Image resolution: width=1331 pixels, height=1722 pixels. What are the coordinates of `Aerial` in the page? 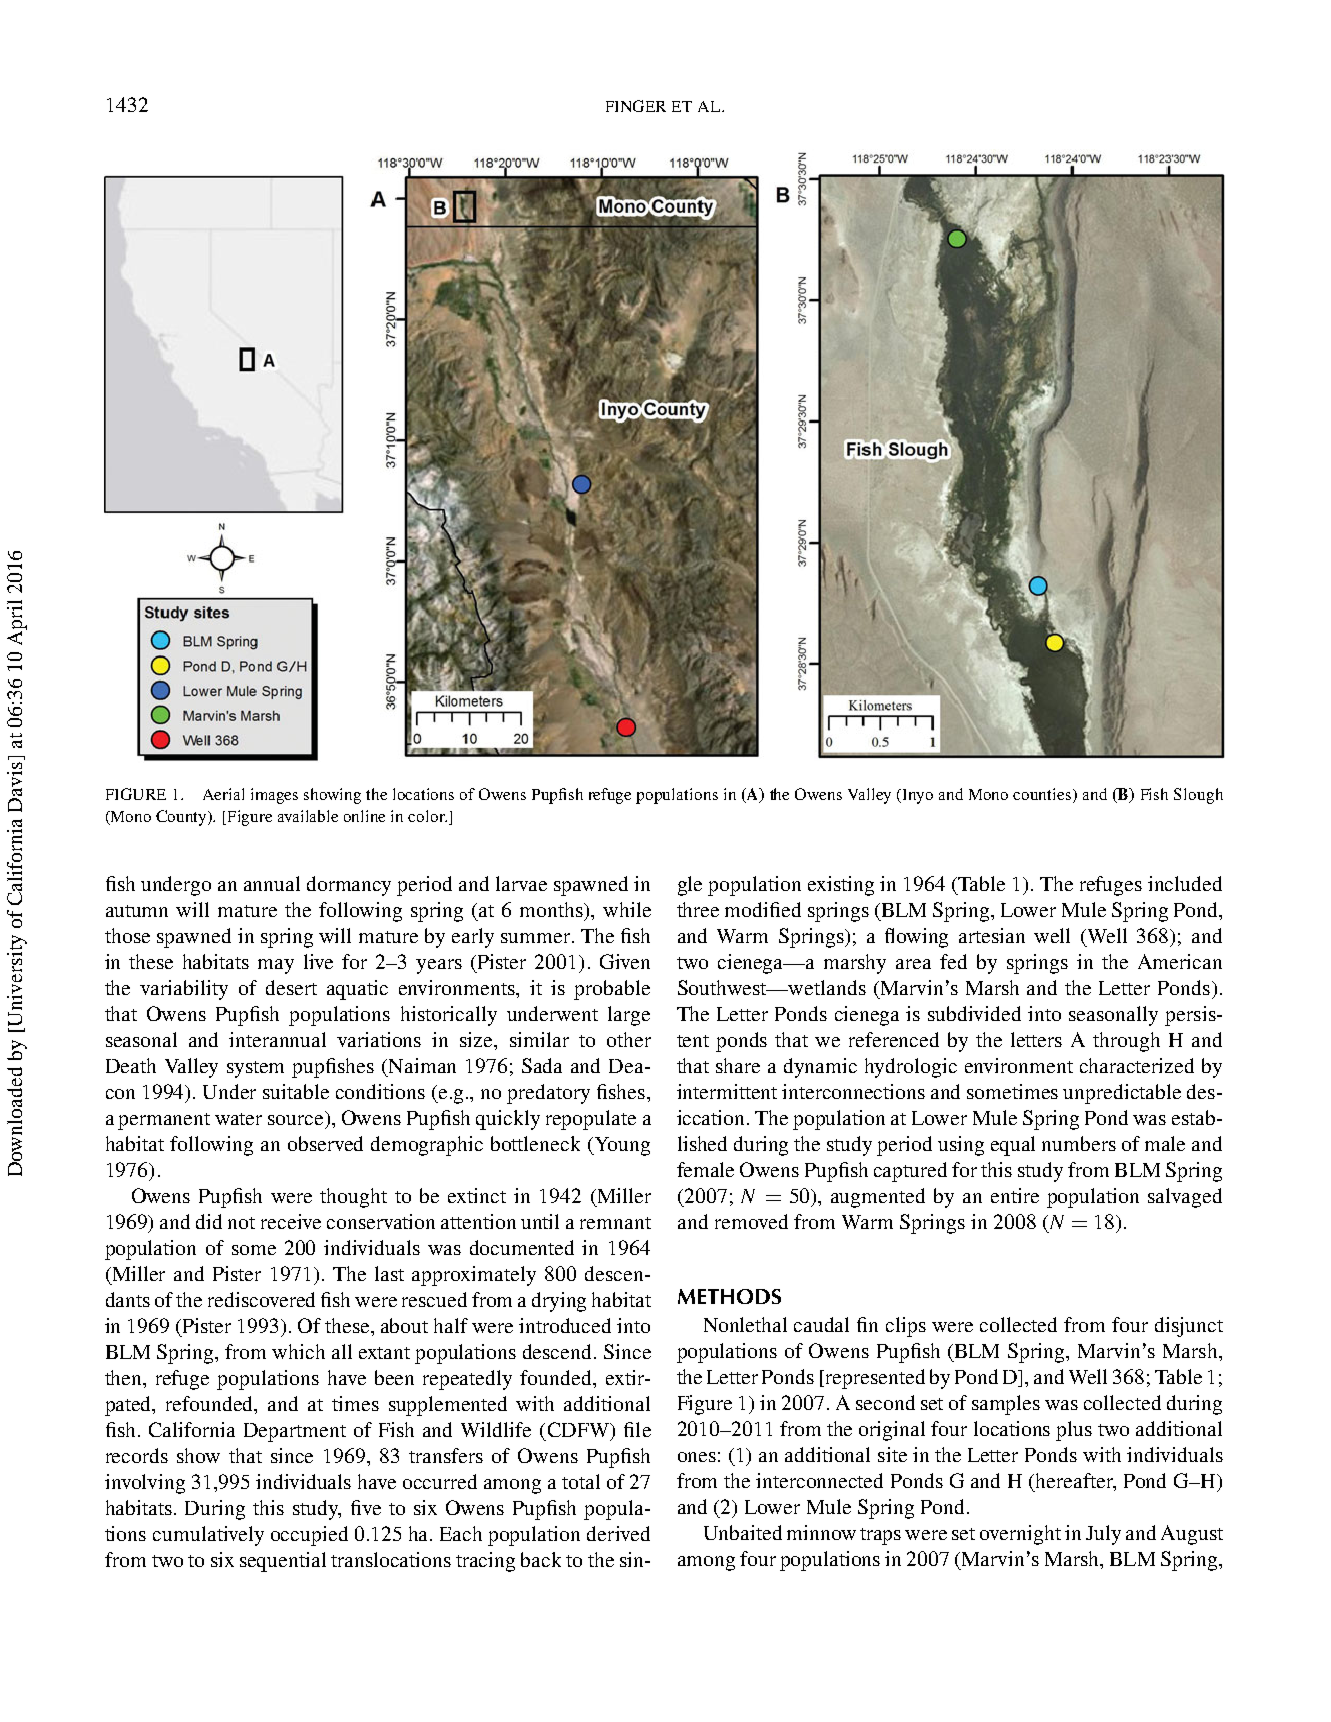 It's located at (223, 794).
